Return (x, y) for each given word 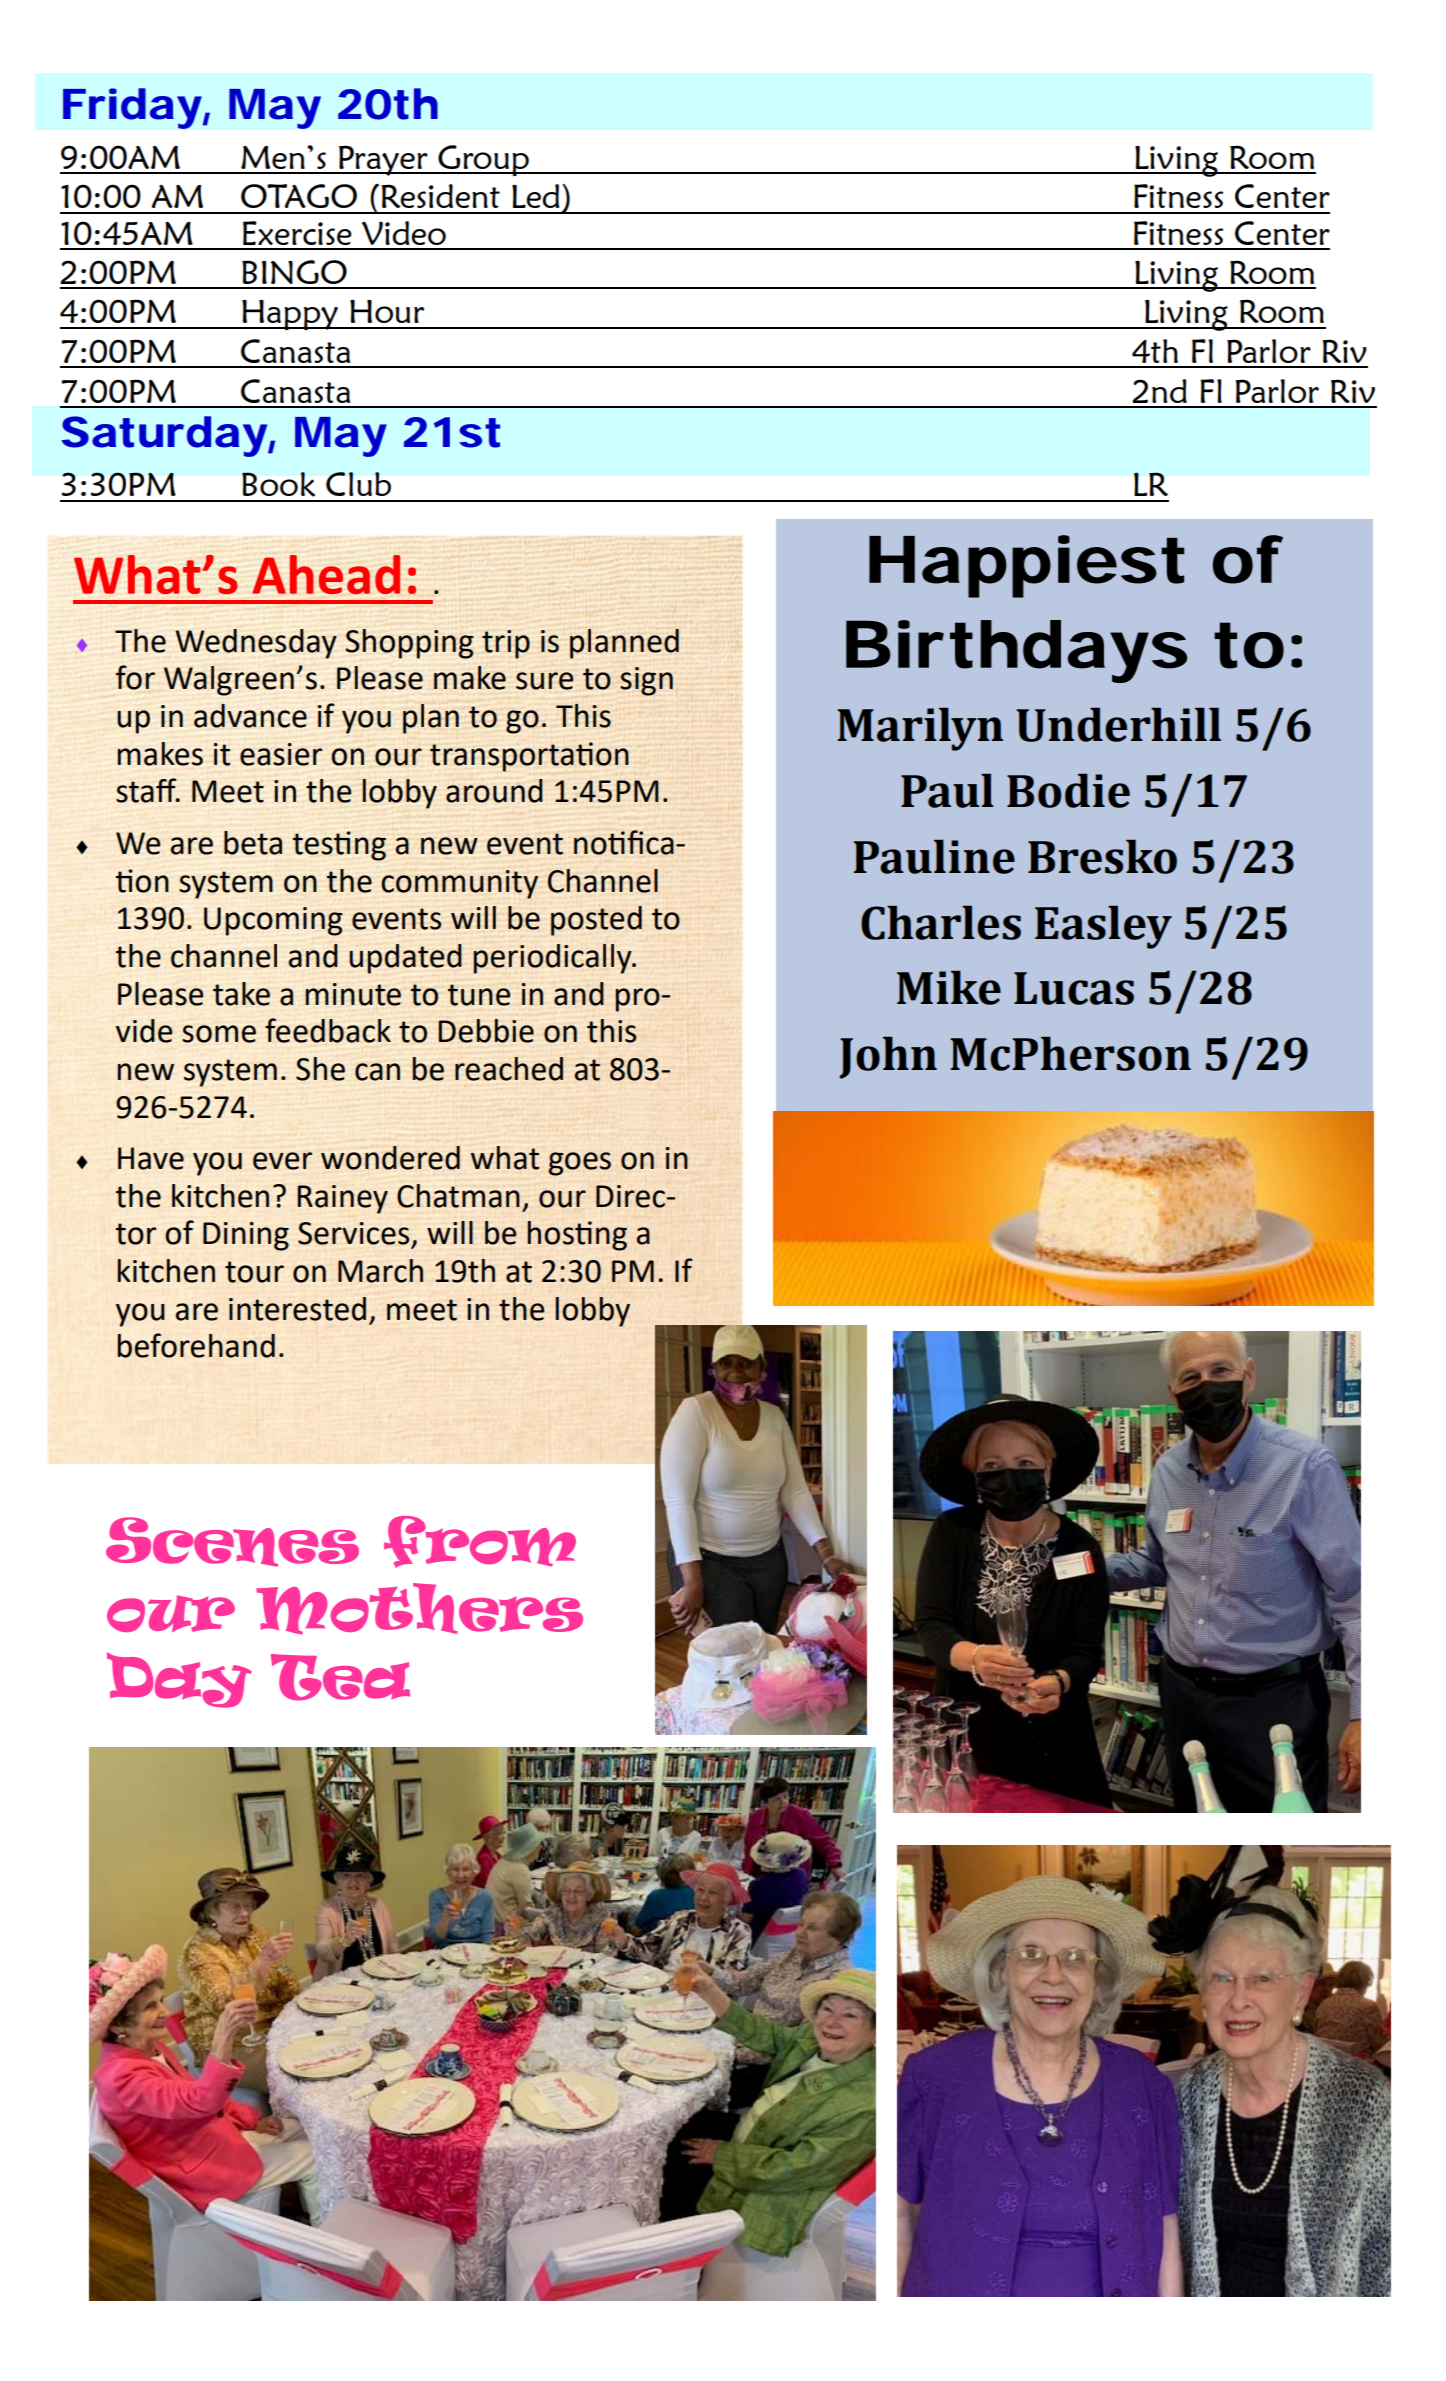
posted (596, 921)
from (480, 1542)
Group (483, 160)
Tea (340, 1677)
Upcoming (273, 921)
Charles (941, 923)
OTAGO (299, 196)
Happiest (1026, 566)
